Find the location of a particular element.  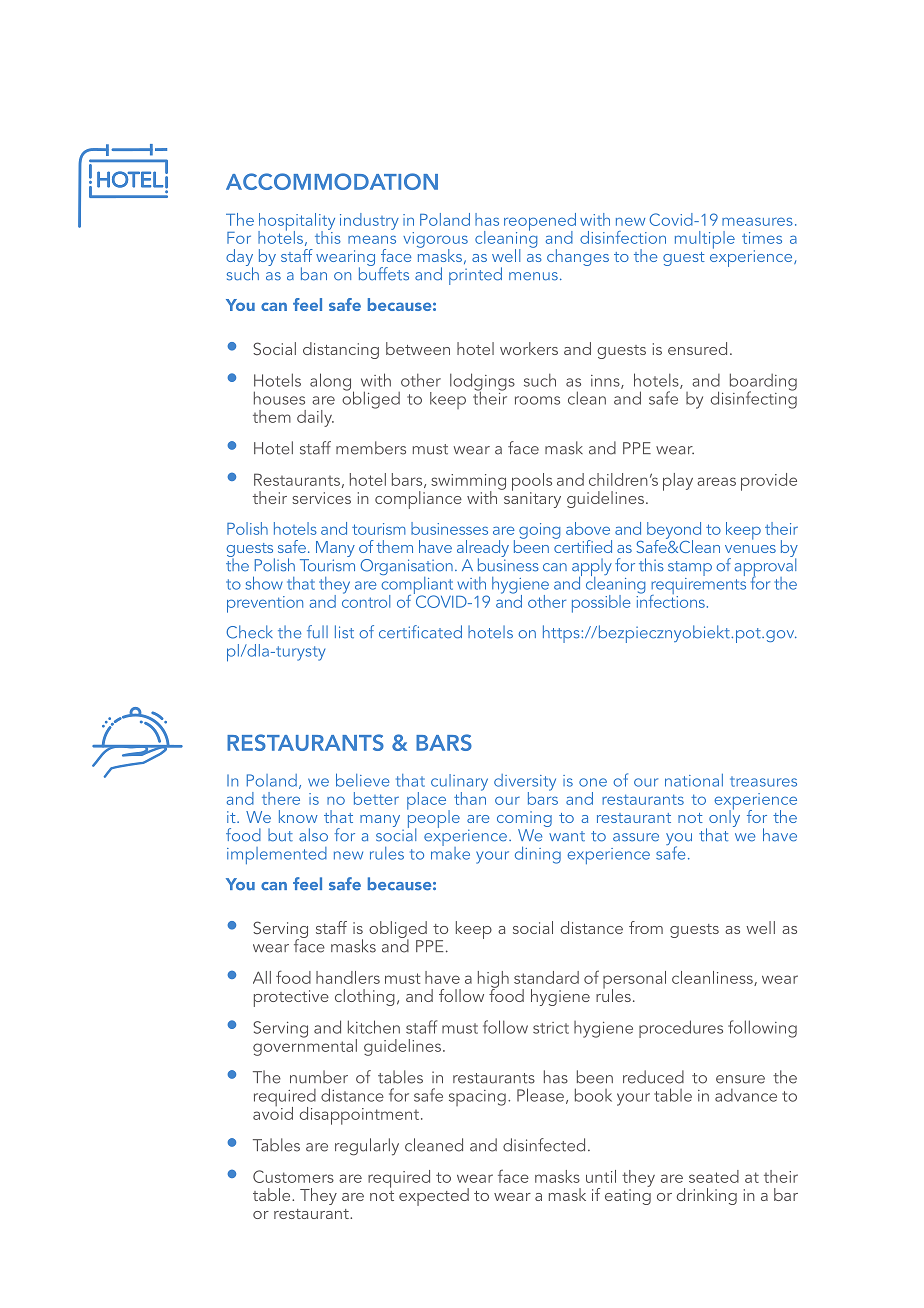

requirements is located at coordinates (698, 586).
